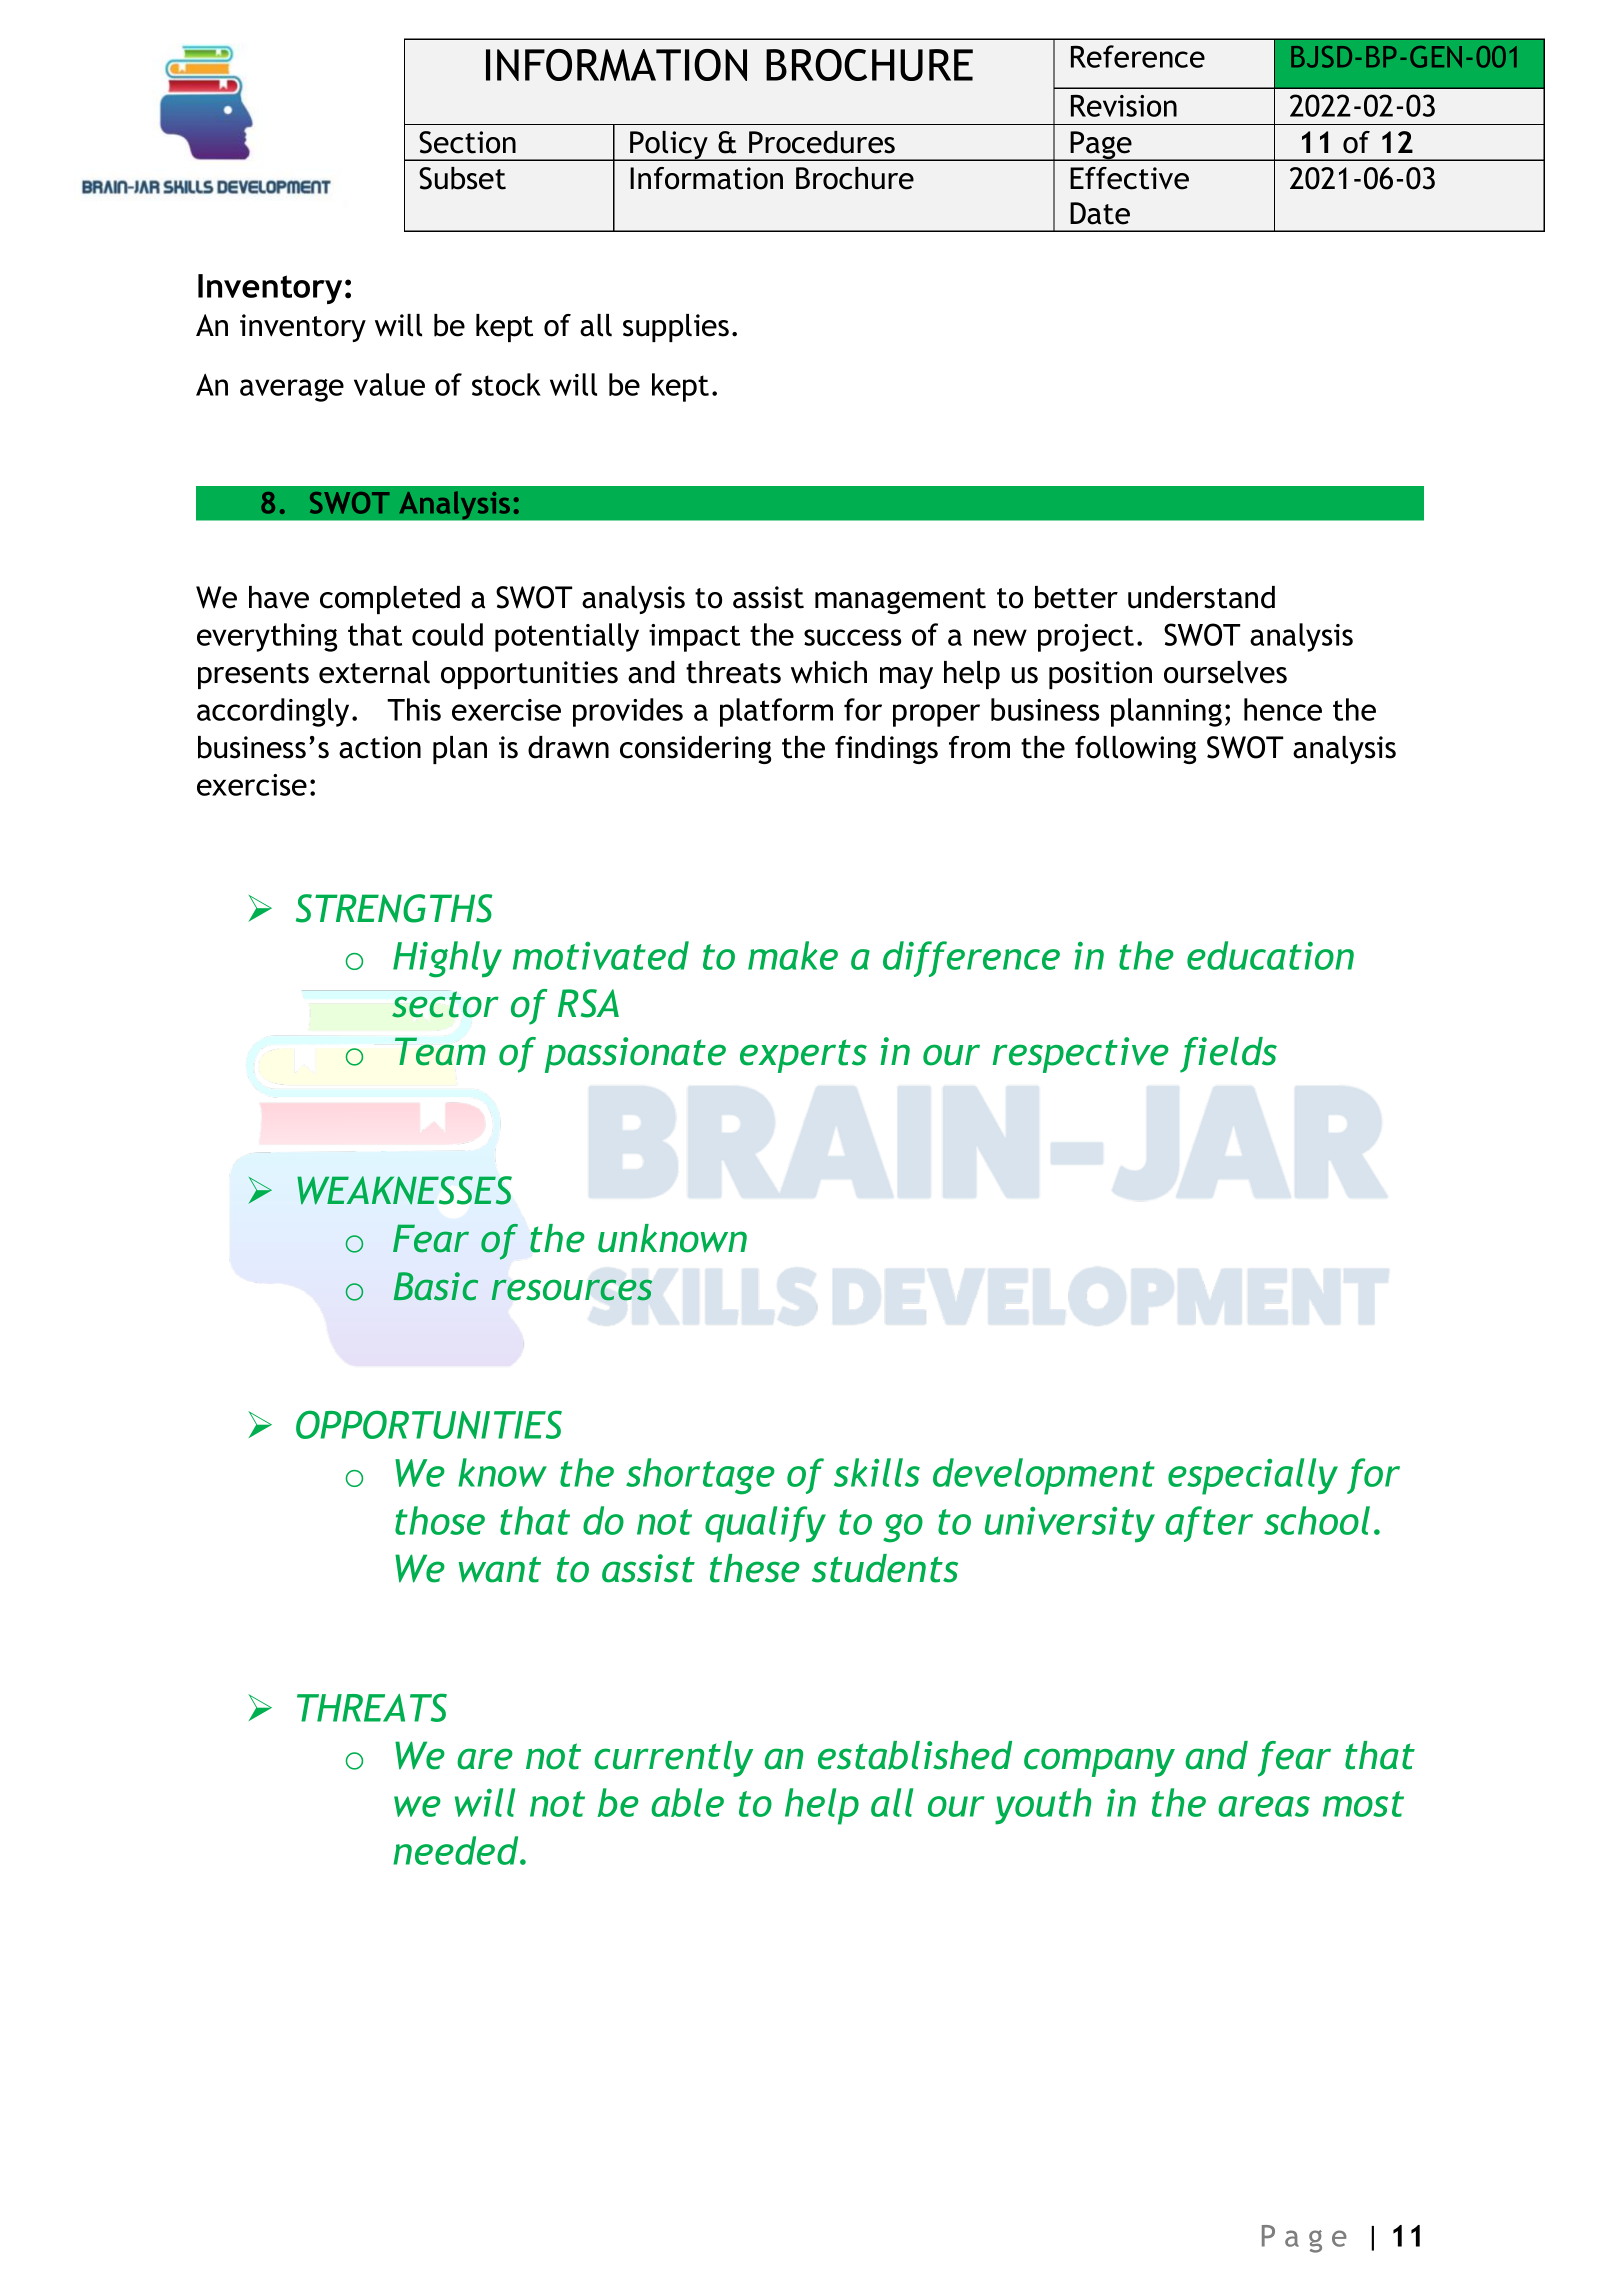 The width and height of the screenshot is (1621, 2292). What do you see at coordinates (1228, 1055) in the screenshot?
I see `fields` at bounding box center [1228, 1055].
